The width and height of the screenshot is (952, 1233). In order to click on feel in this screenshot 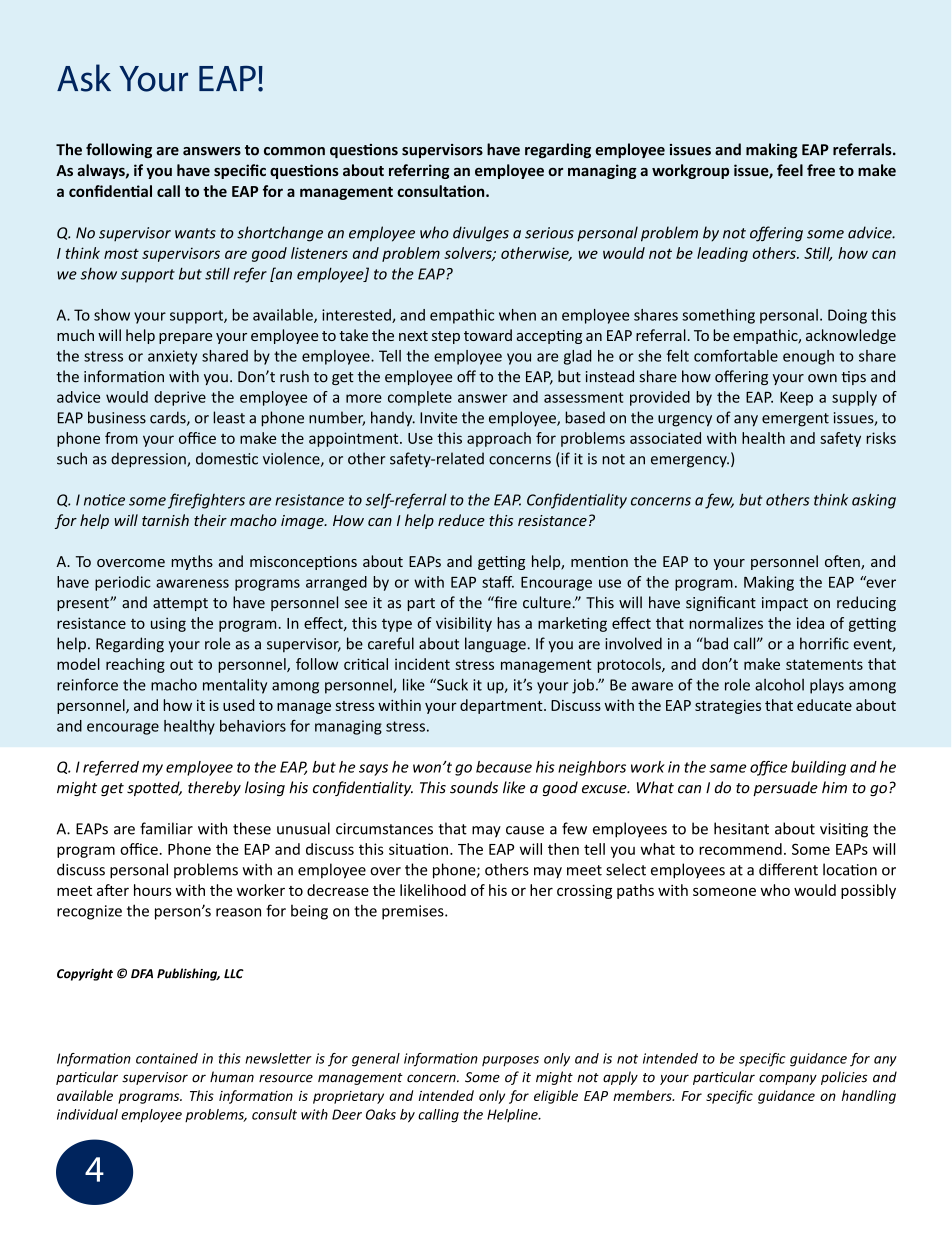, I will do `click(790, 170)`.
